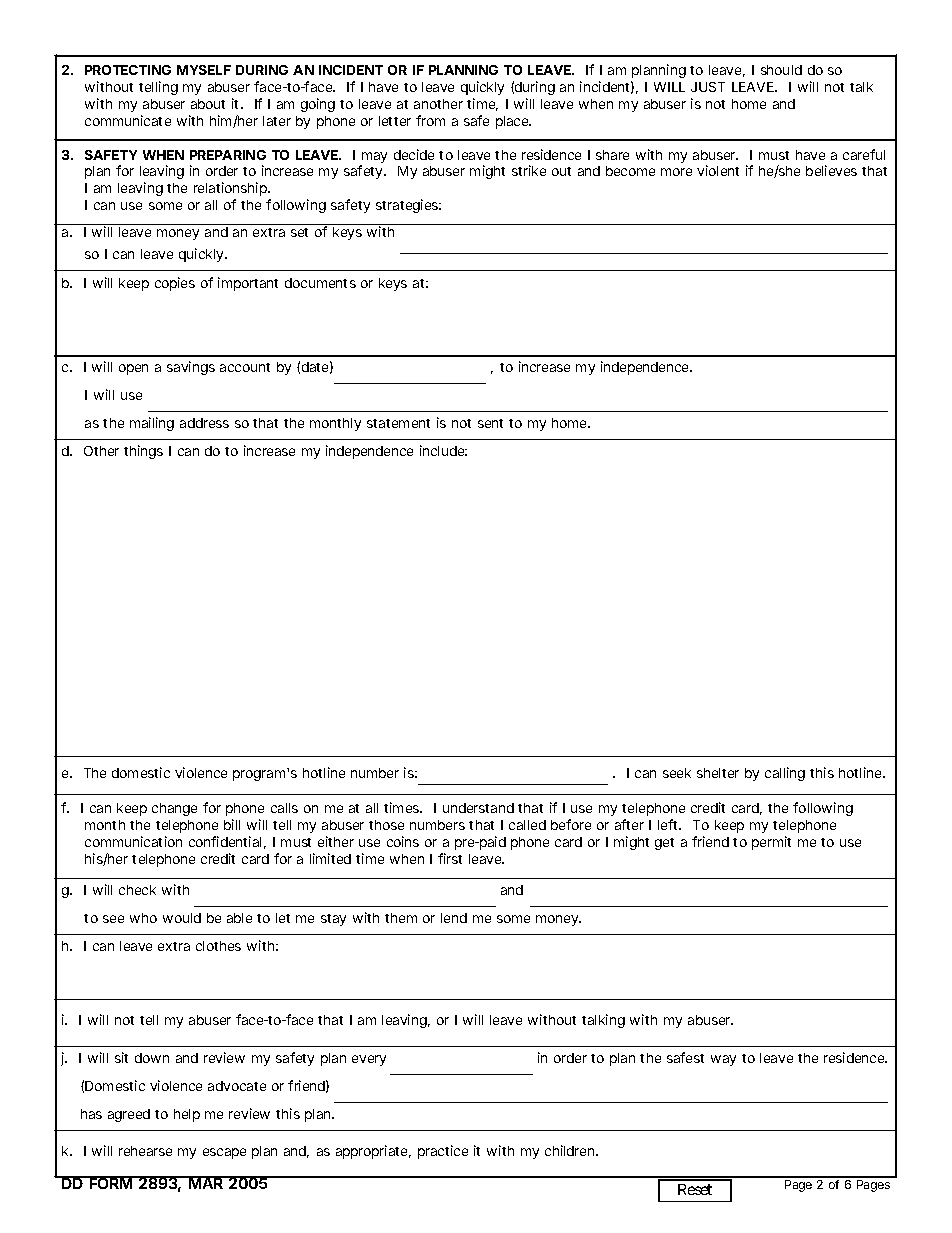 This image has height=1233, width=952. What do you see at coordinates (785, 774) in the image?
I see `calling` at bounding box center [785, 774].
